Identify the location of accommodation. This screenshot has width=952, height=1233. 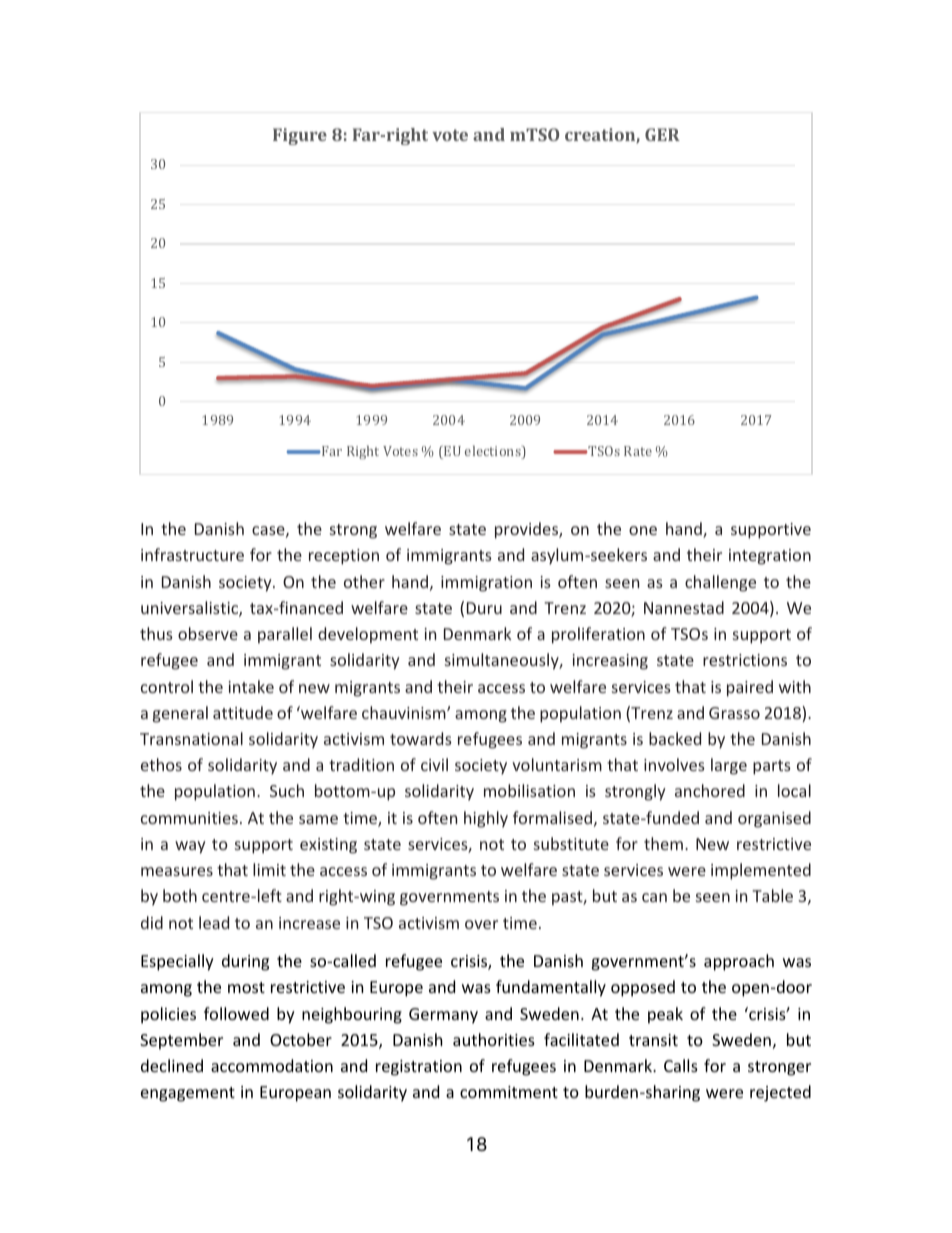
(272, 1065).
